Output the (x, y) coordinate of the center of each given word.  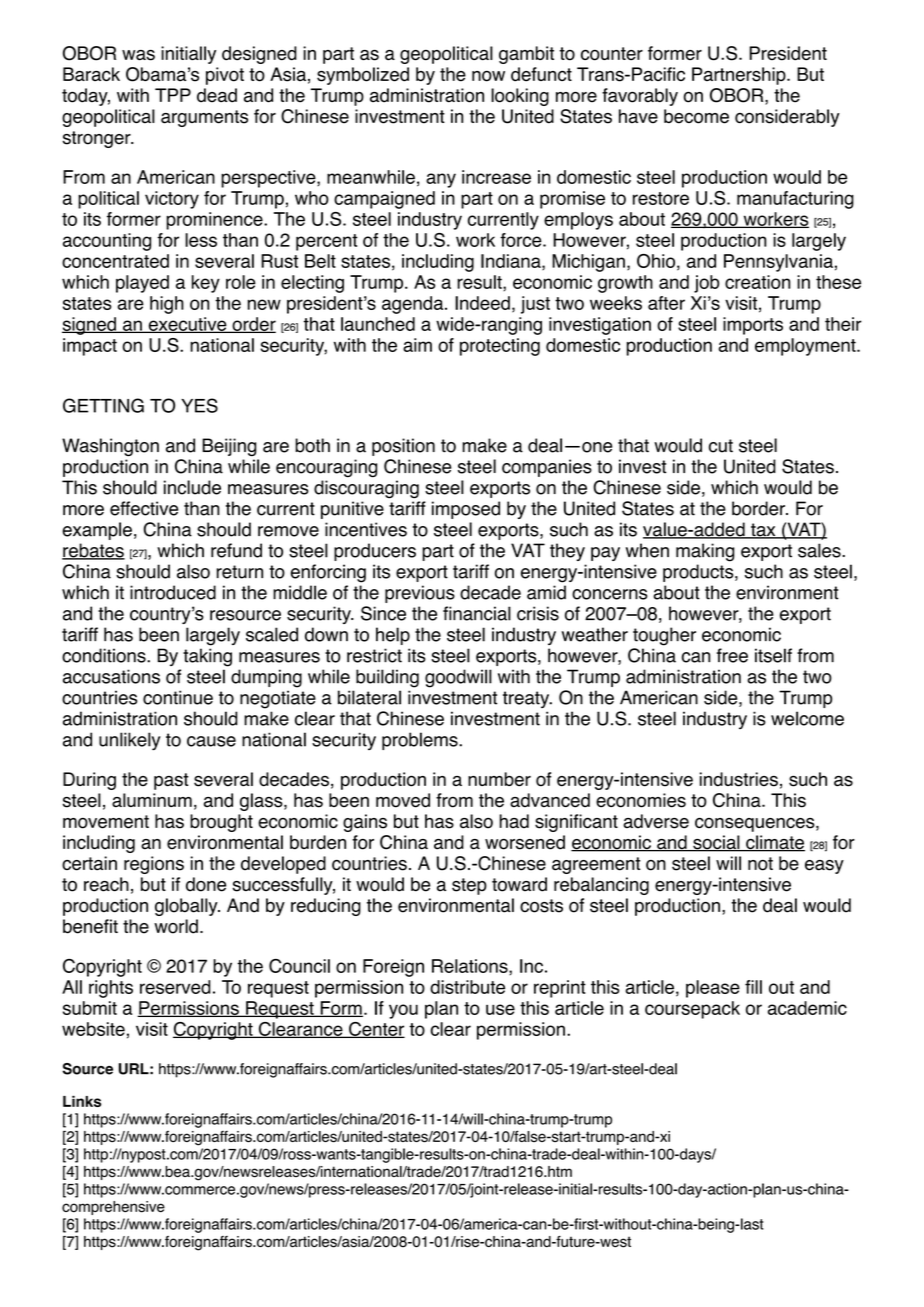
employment (806, 347)
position (403, 447)
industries (739, 779)
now (488, 76)
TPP (173, 95)
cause (211, 741)
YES (199, 405)
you (403, 1011)
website (93, 1029)
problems (421, 741)
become (696, 116)
